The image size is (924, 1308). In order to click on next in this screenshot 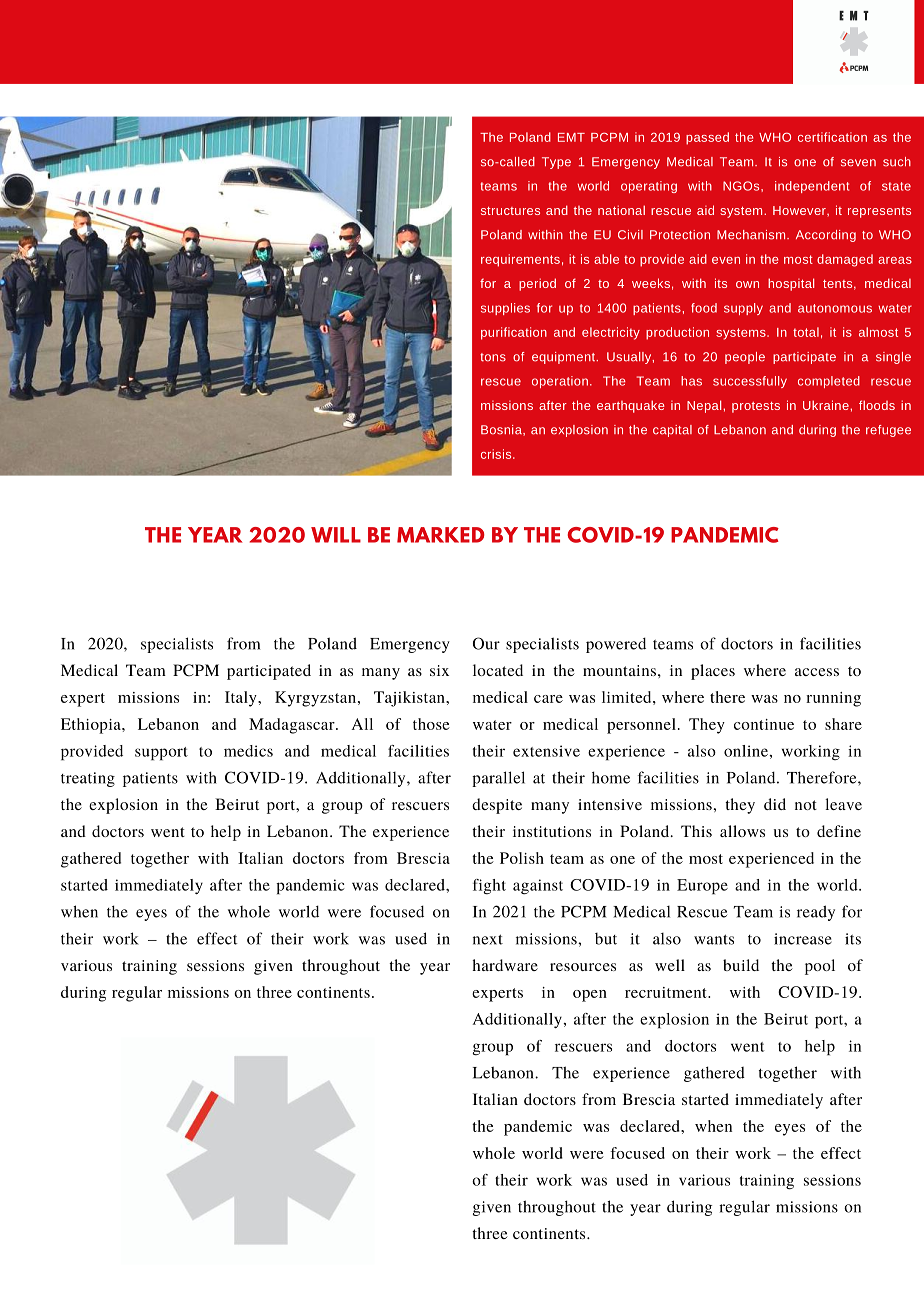, I will do `click(488, 939)`.
